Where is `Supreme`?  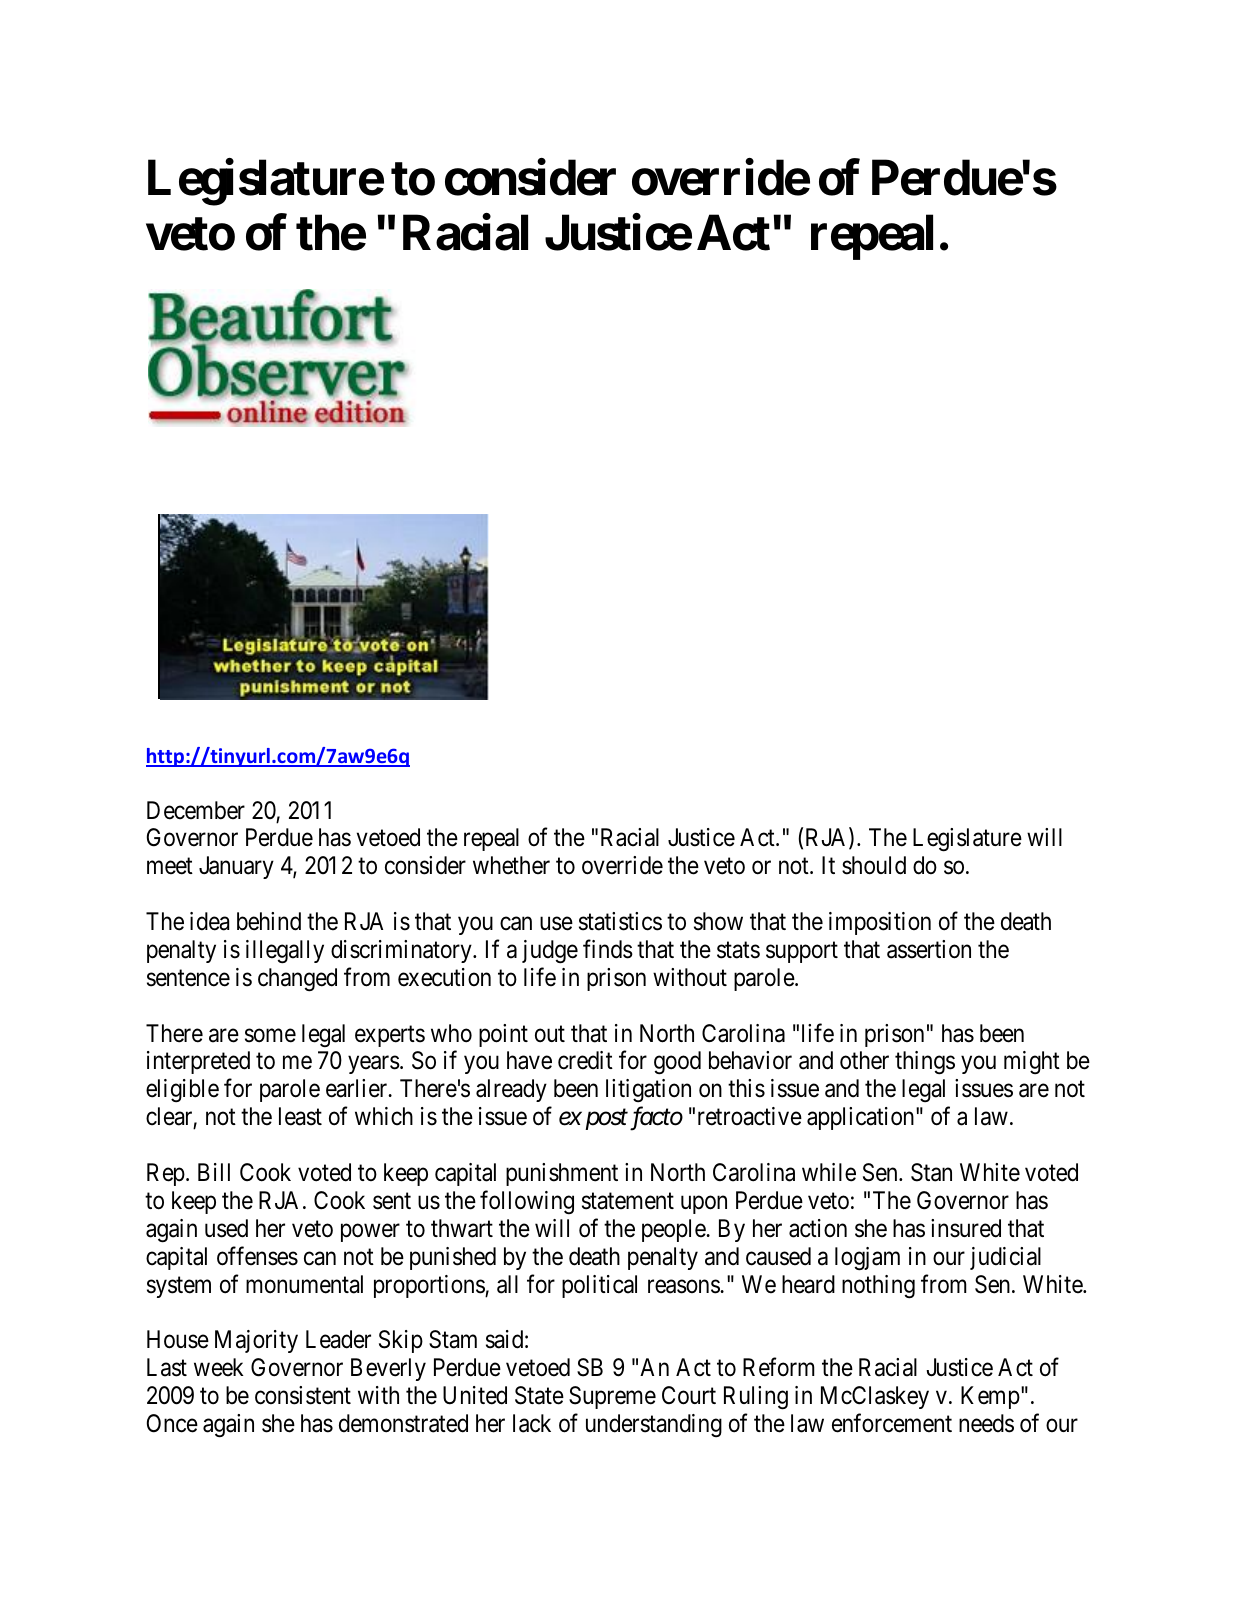
Supreme is located at coordinates (612, 1397).
